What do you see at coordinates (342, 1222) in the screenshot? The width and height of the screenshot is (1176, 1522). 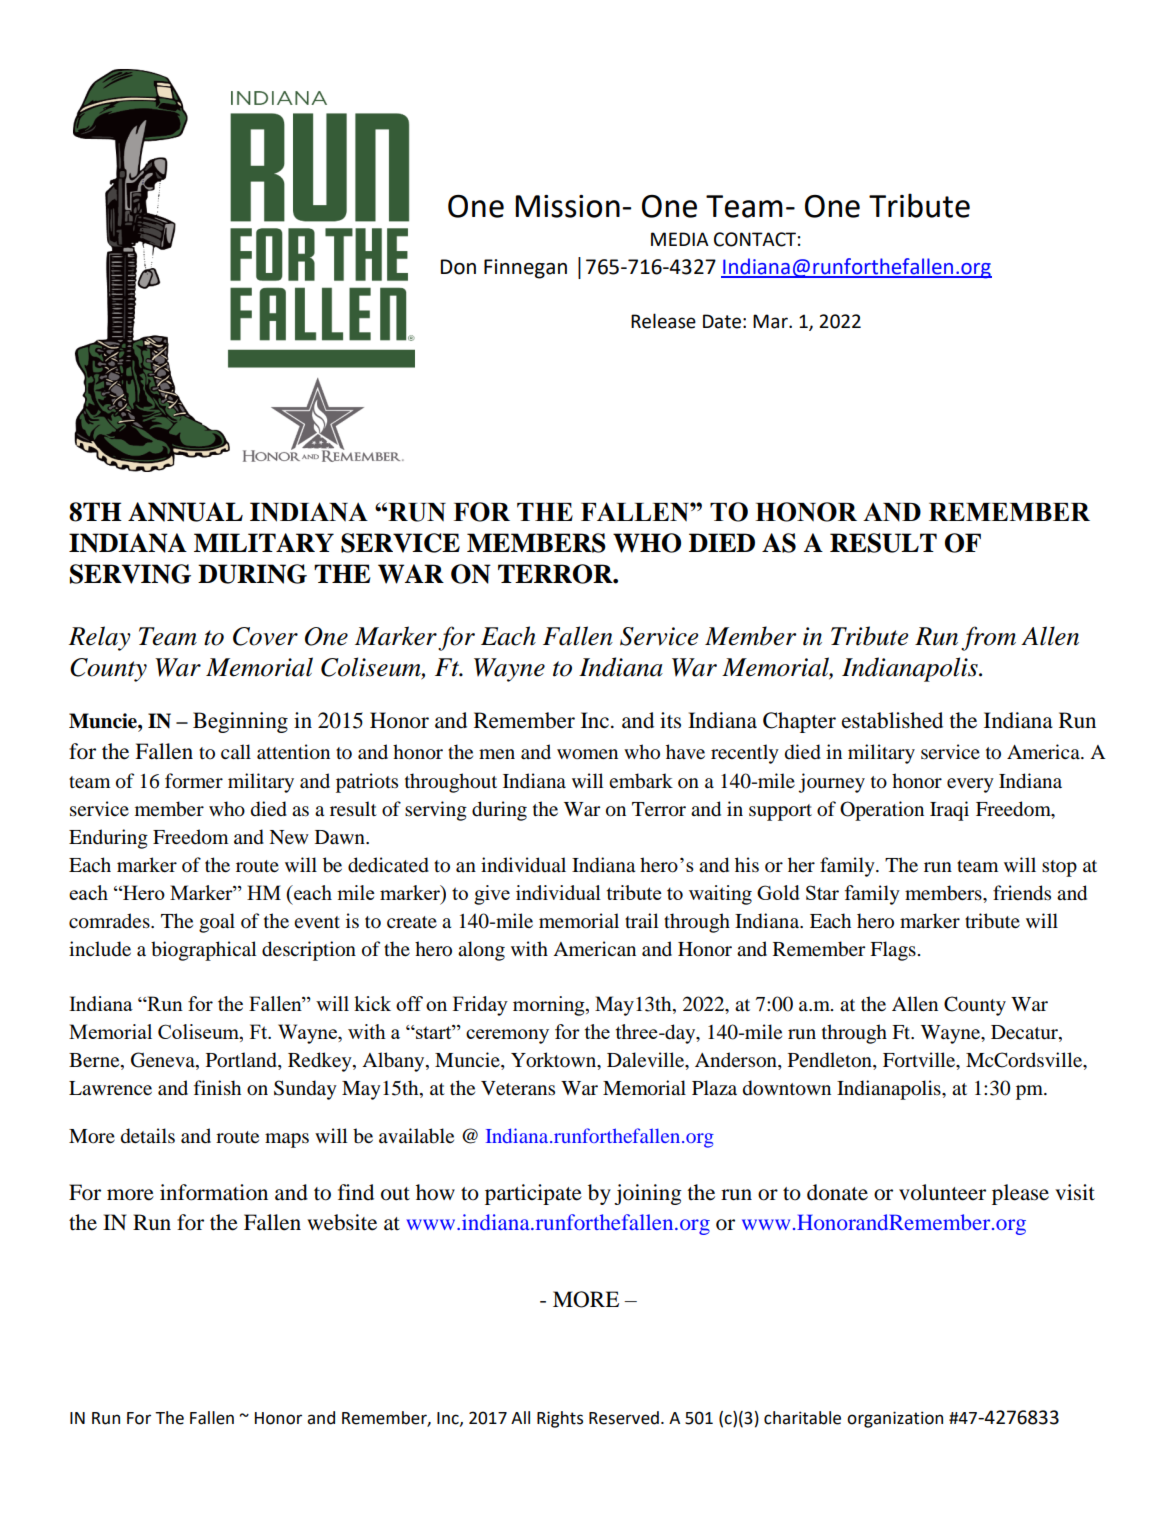 I see `website` at bounding box center [342, 1222].
